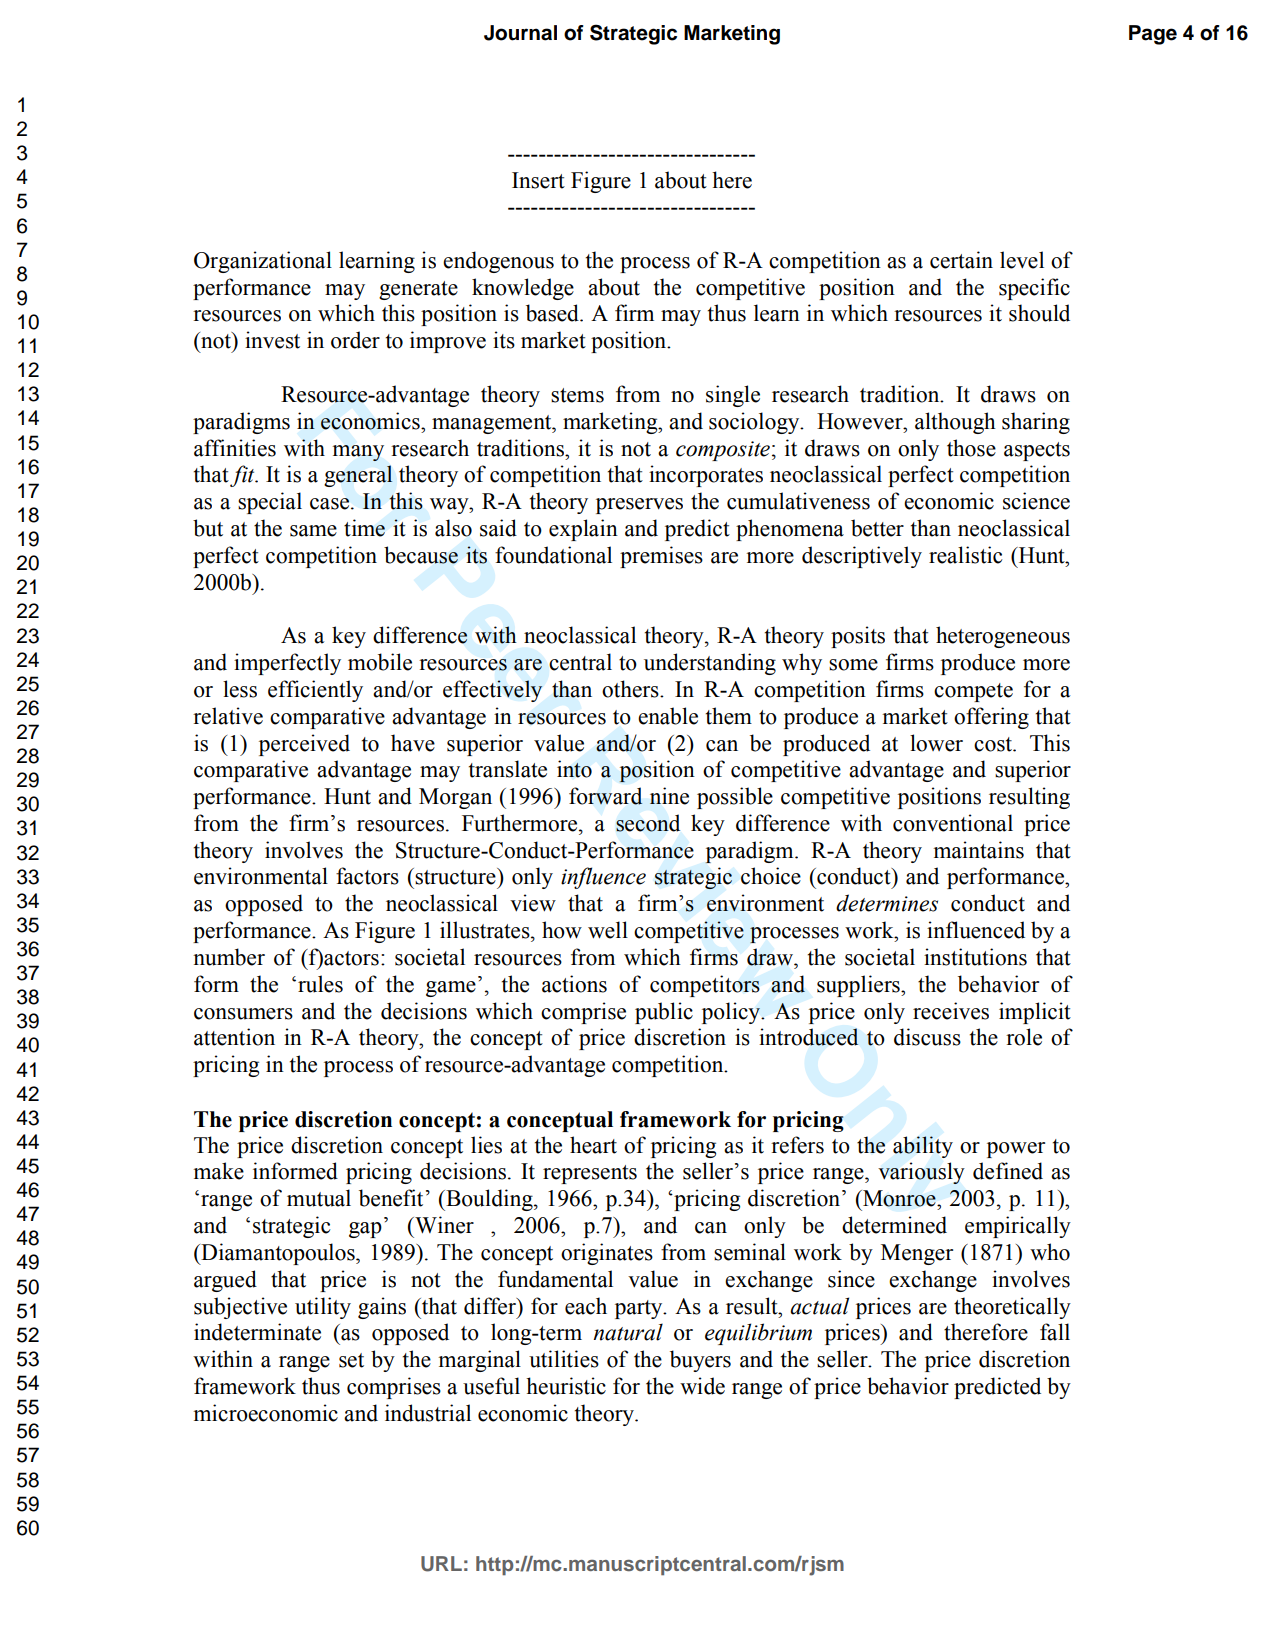 Image resolution: width=1265 pixels, height=1637 pixels. What do you see at coordinates (441, 1564) in the image?
I see `URL` at bounding box center [441, 1564].
